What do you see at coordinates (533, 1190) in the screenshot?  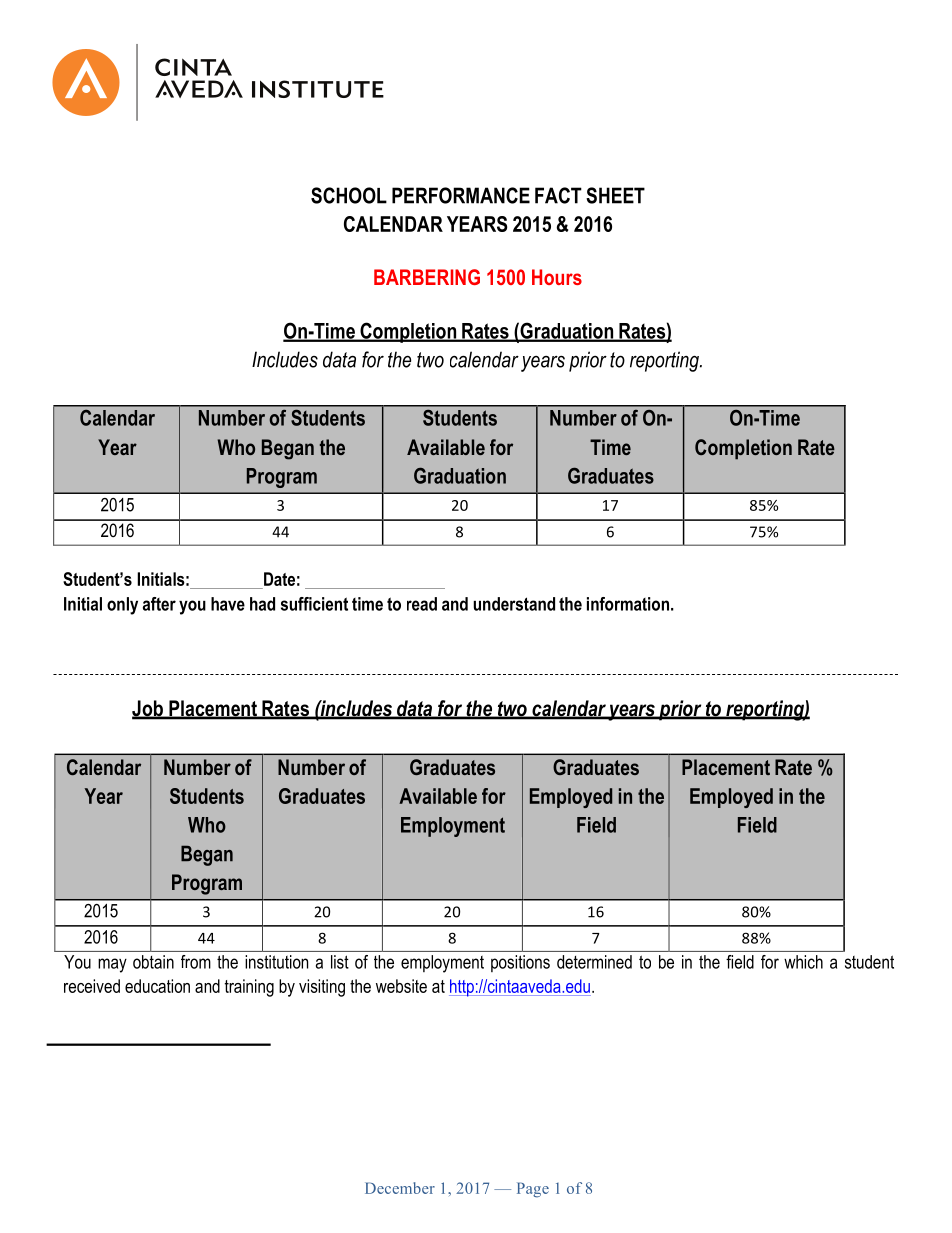 I see `Page` at bounding box center [533, 1190].
